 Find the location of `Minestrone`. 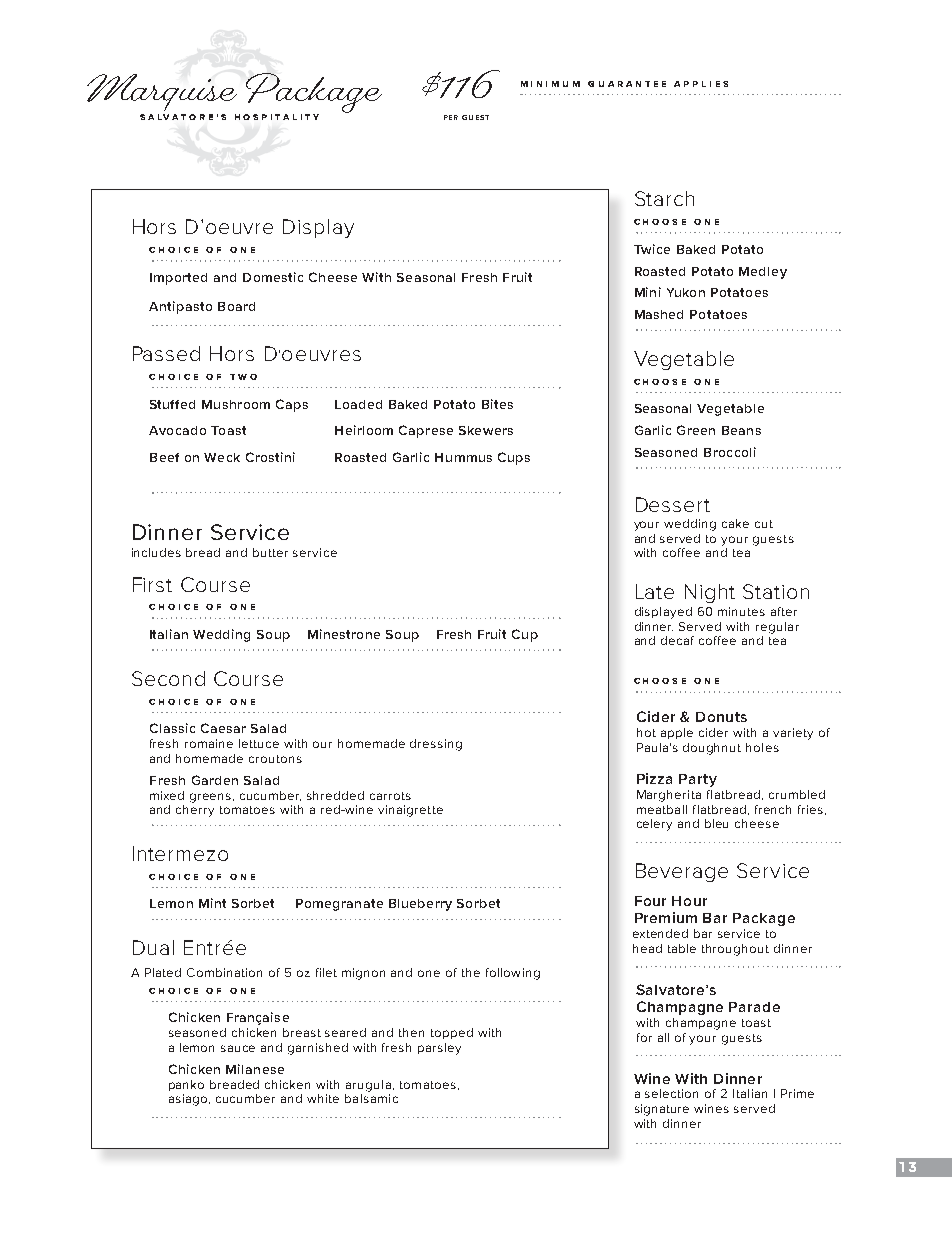

Minestrone is located at coordinates (344, 634).
